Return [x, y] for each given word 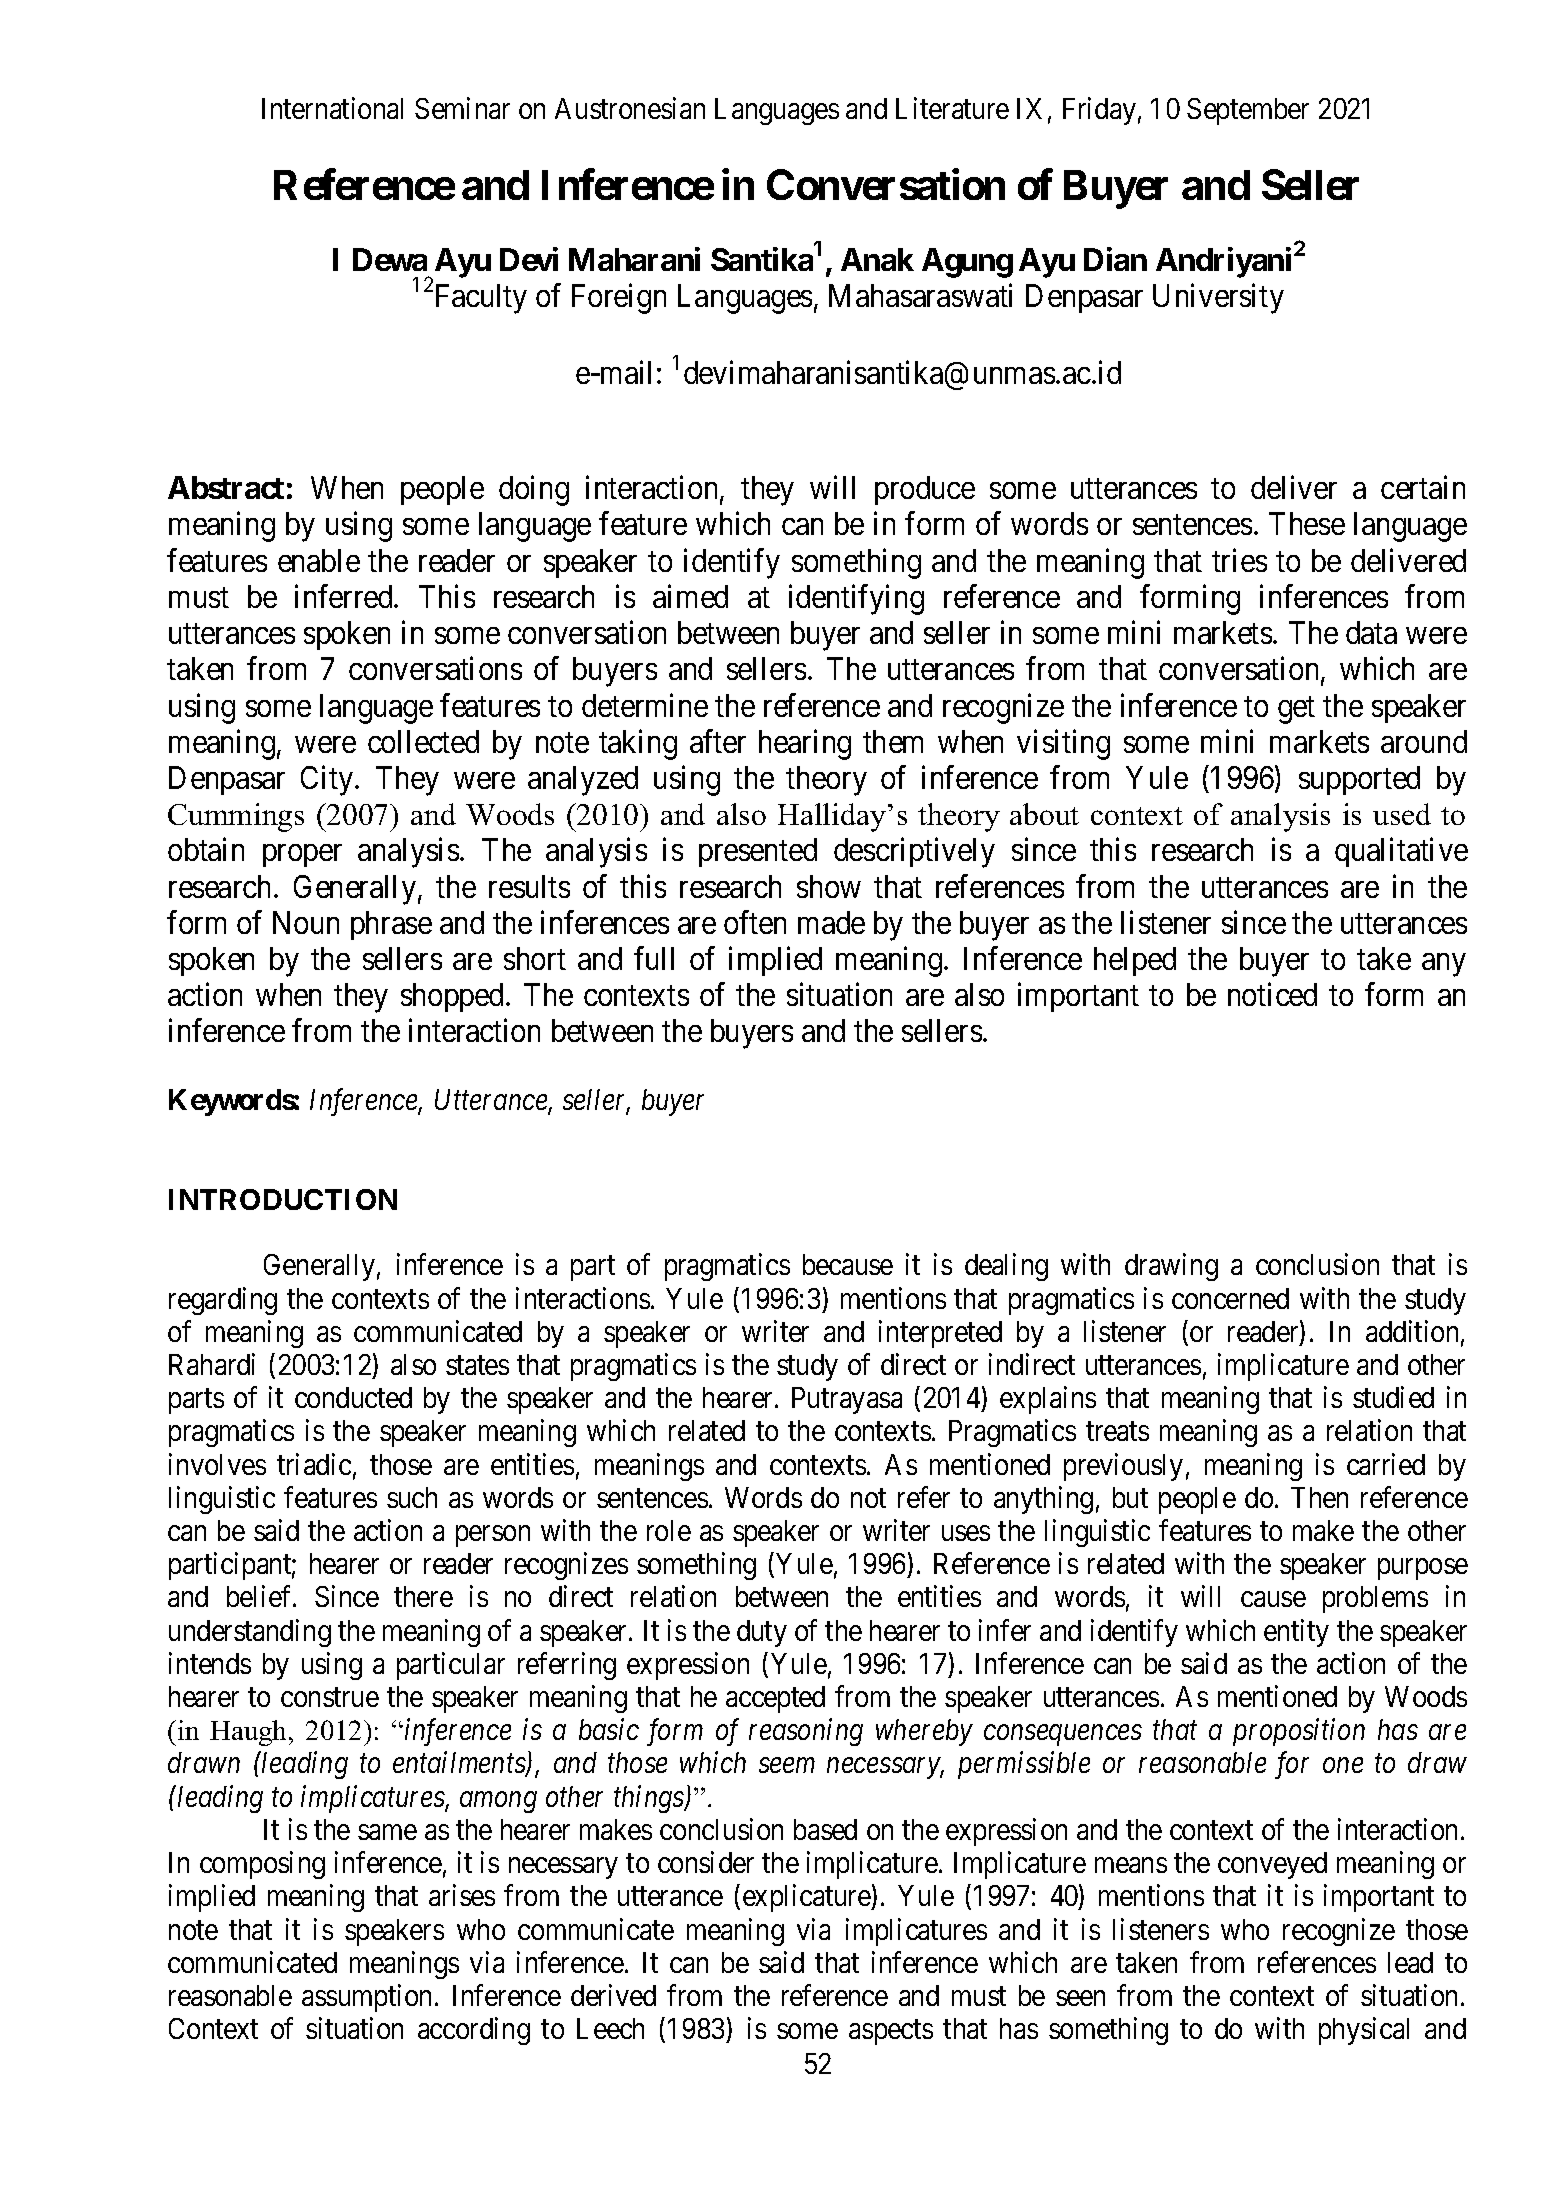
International [332, 108]
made [831, 922]
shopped [454, 997]
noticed [1272, 994]
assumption [366, 1998]
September [1248, 111]
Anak [877, 259]
